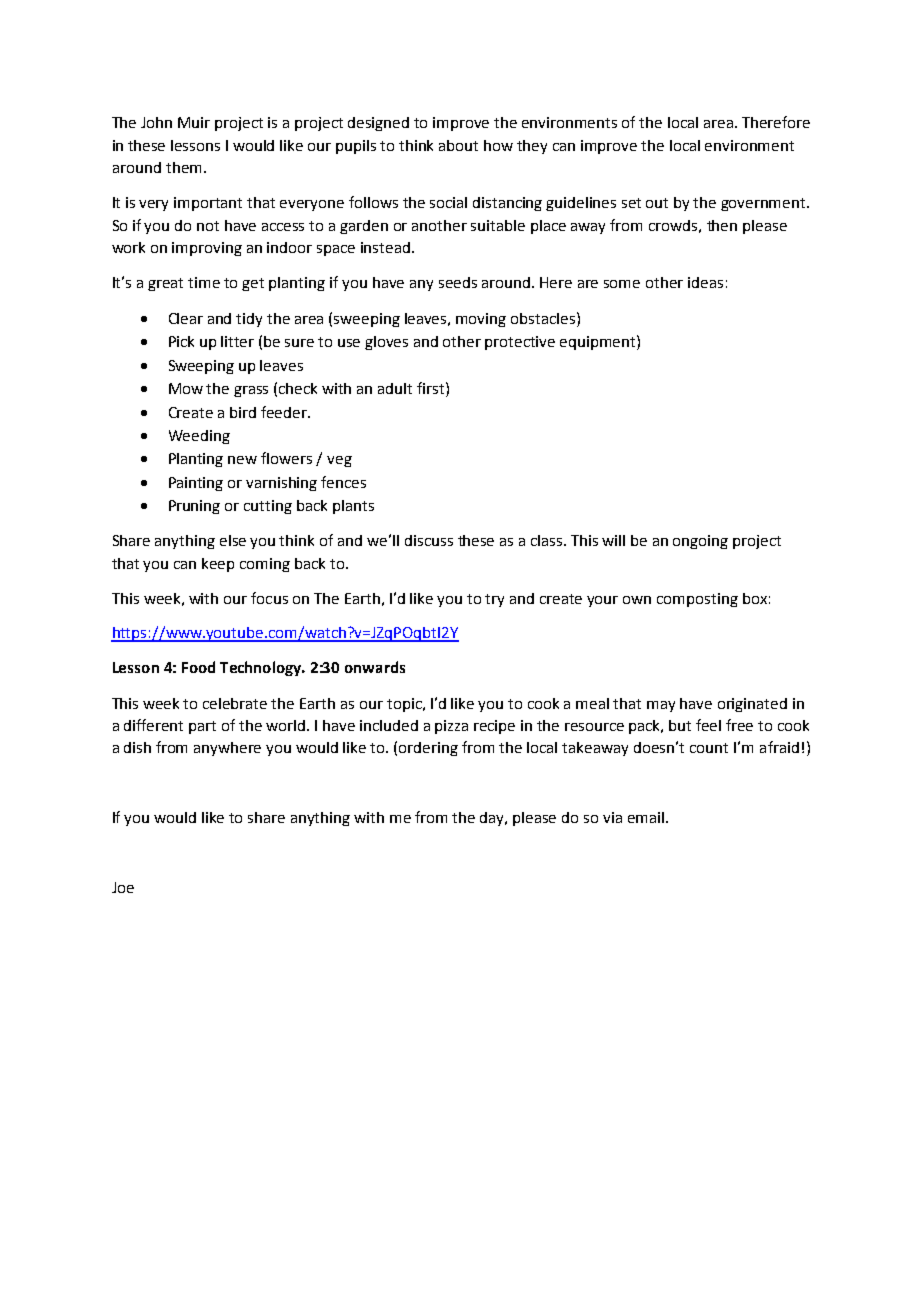  Describe the element at coordinates (194, 122) in the image. I see `Muir` at that location.
